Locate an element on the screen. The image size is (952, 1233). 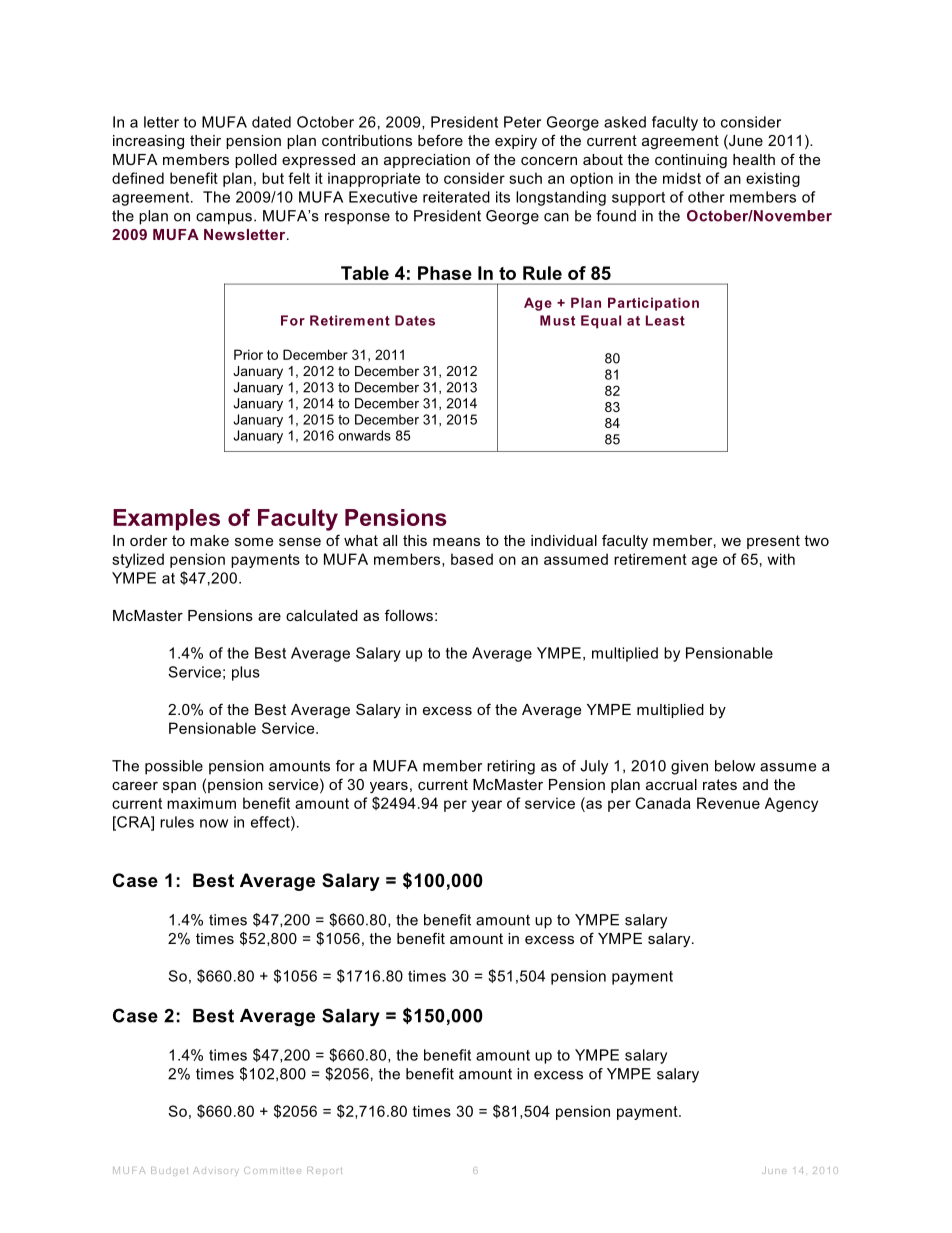
health is located at coordinates (754, 159).
